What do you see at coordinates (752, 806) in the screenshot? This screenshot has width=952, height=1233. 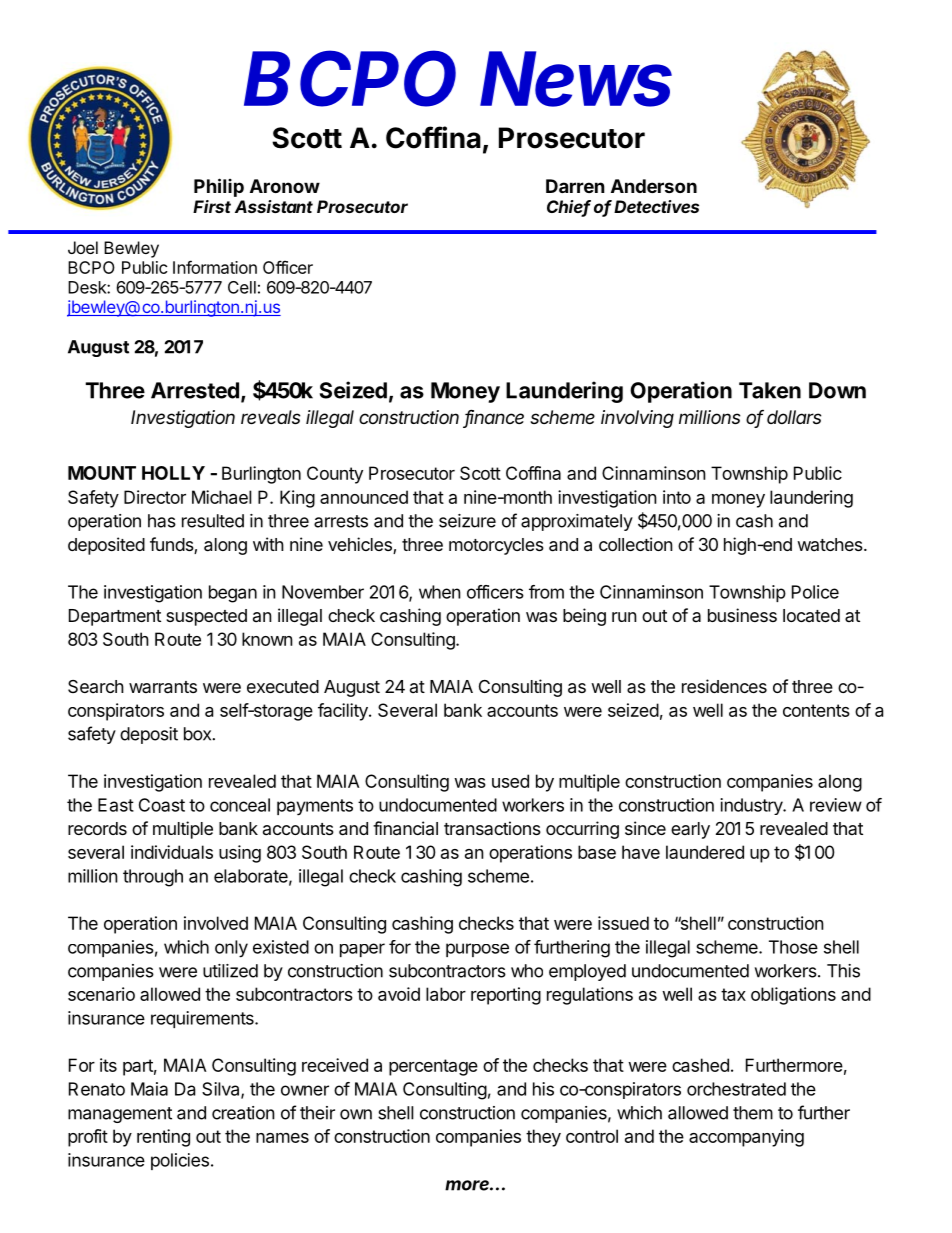 I see `industry` at bounding box center [752, 806].
